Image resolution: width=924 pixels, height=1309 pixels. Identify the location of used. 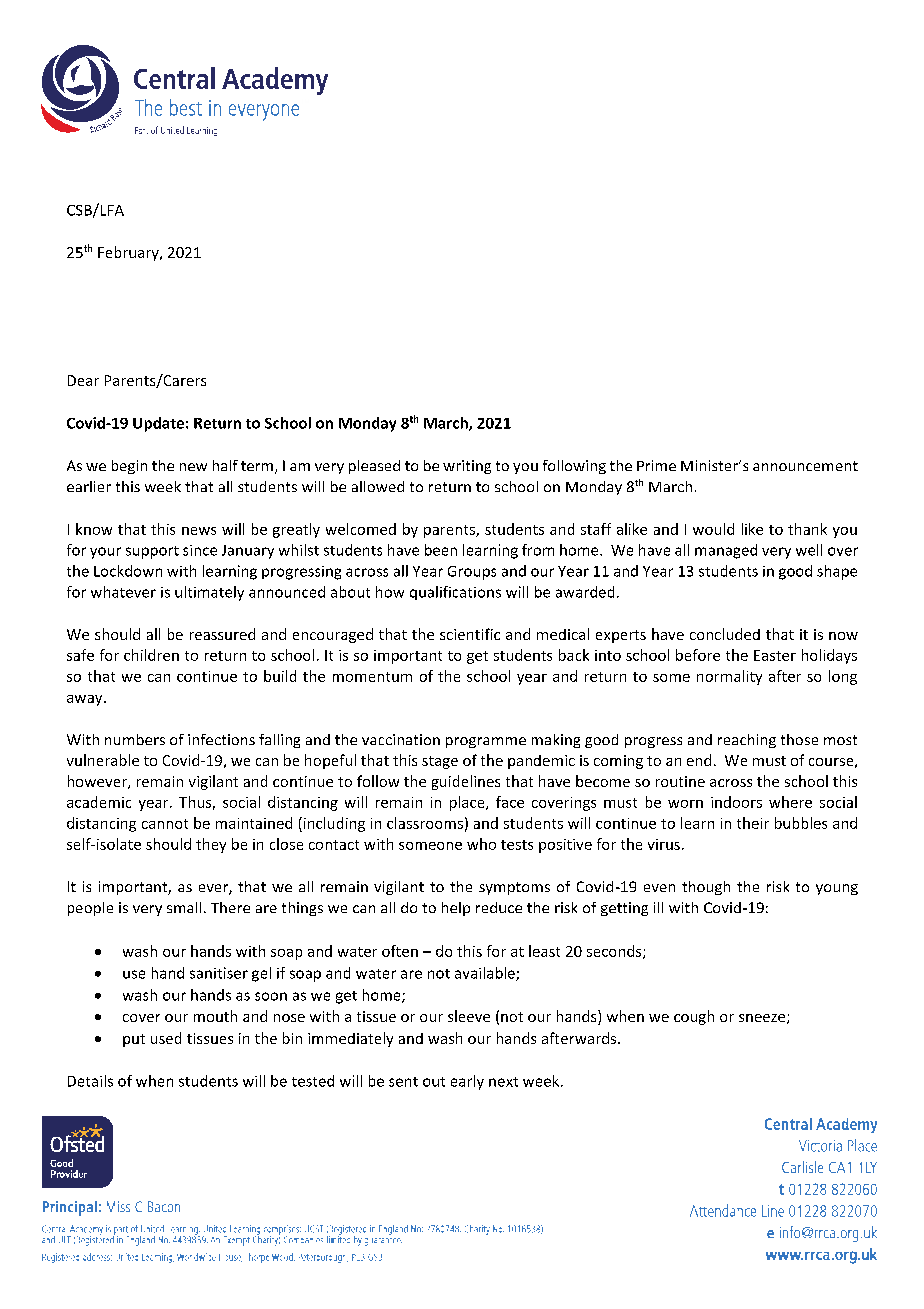
(166, 1038).
